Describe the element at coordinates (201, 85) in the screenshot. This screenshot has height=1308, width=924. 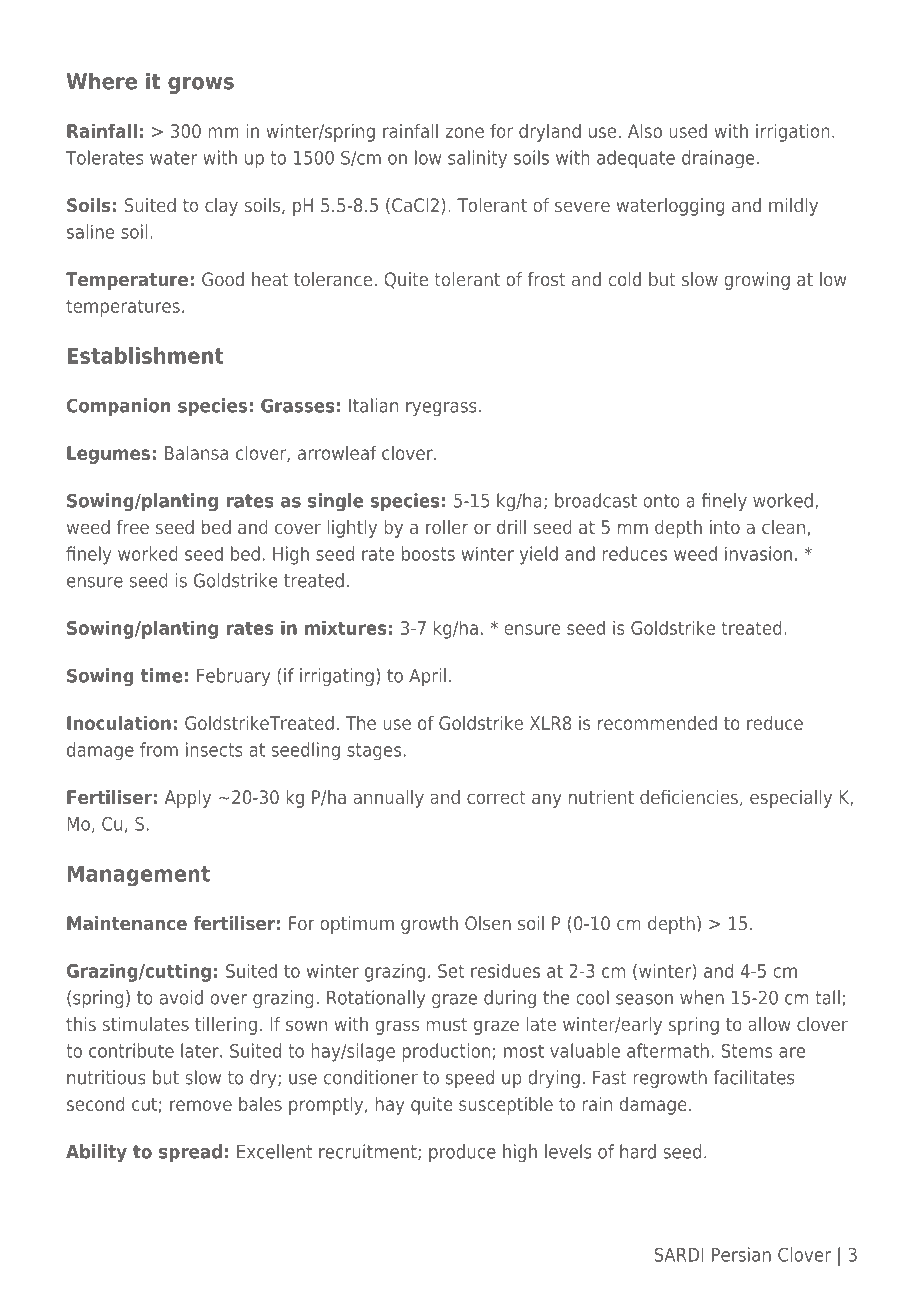
I see `grows` at that location.
